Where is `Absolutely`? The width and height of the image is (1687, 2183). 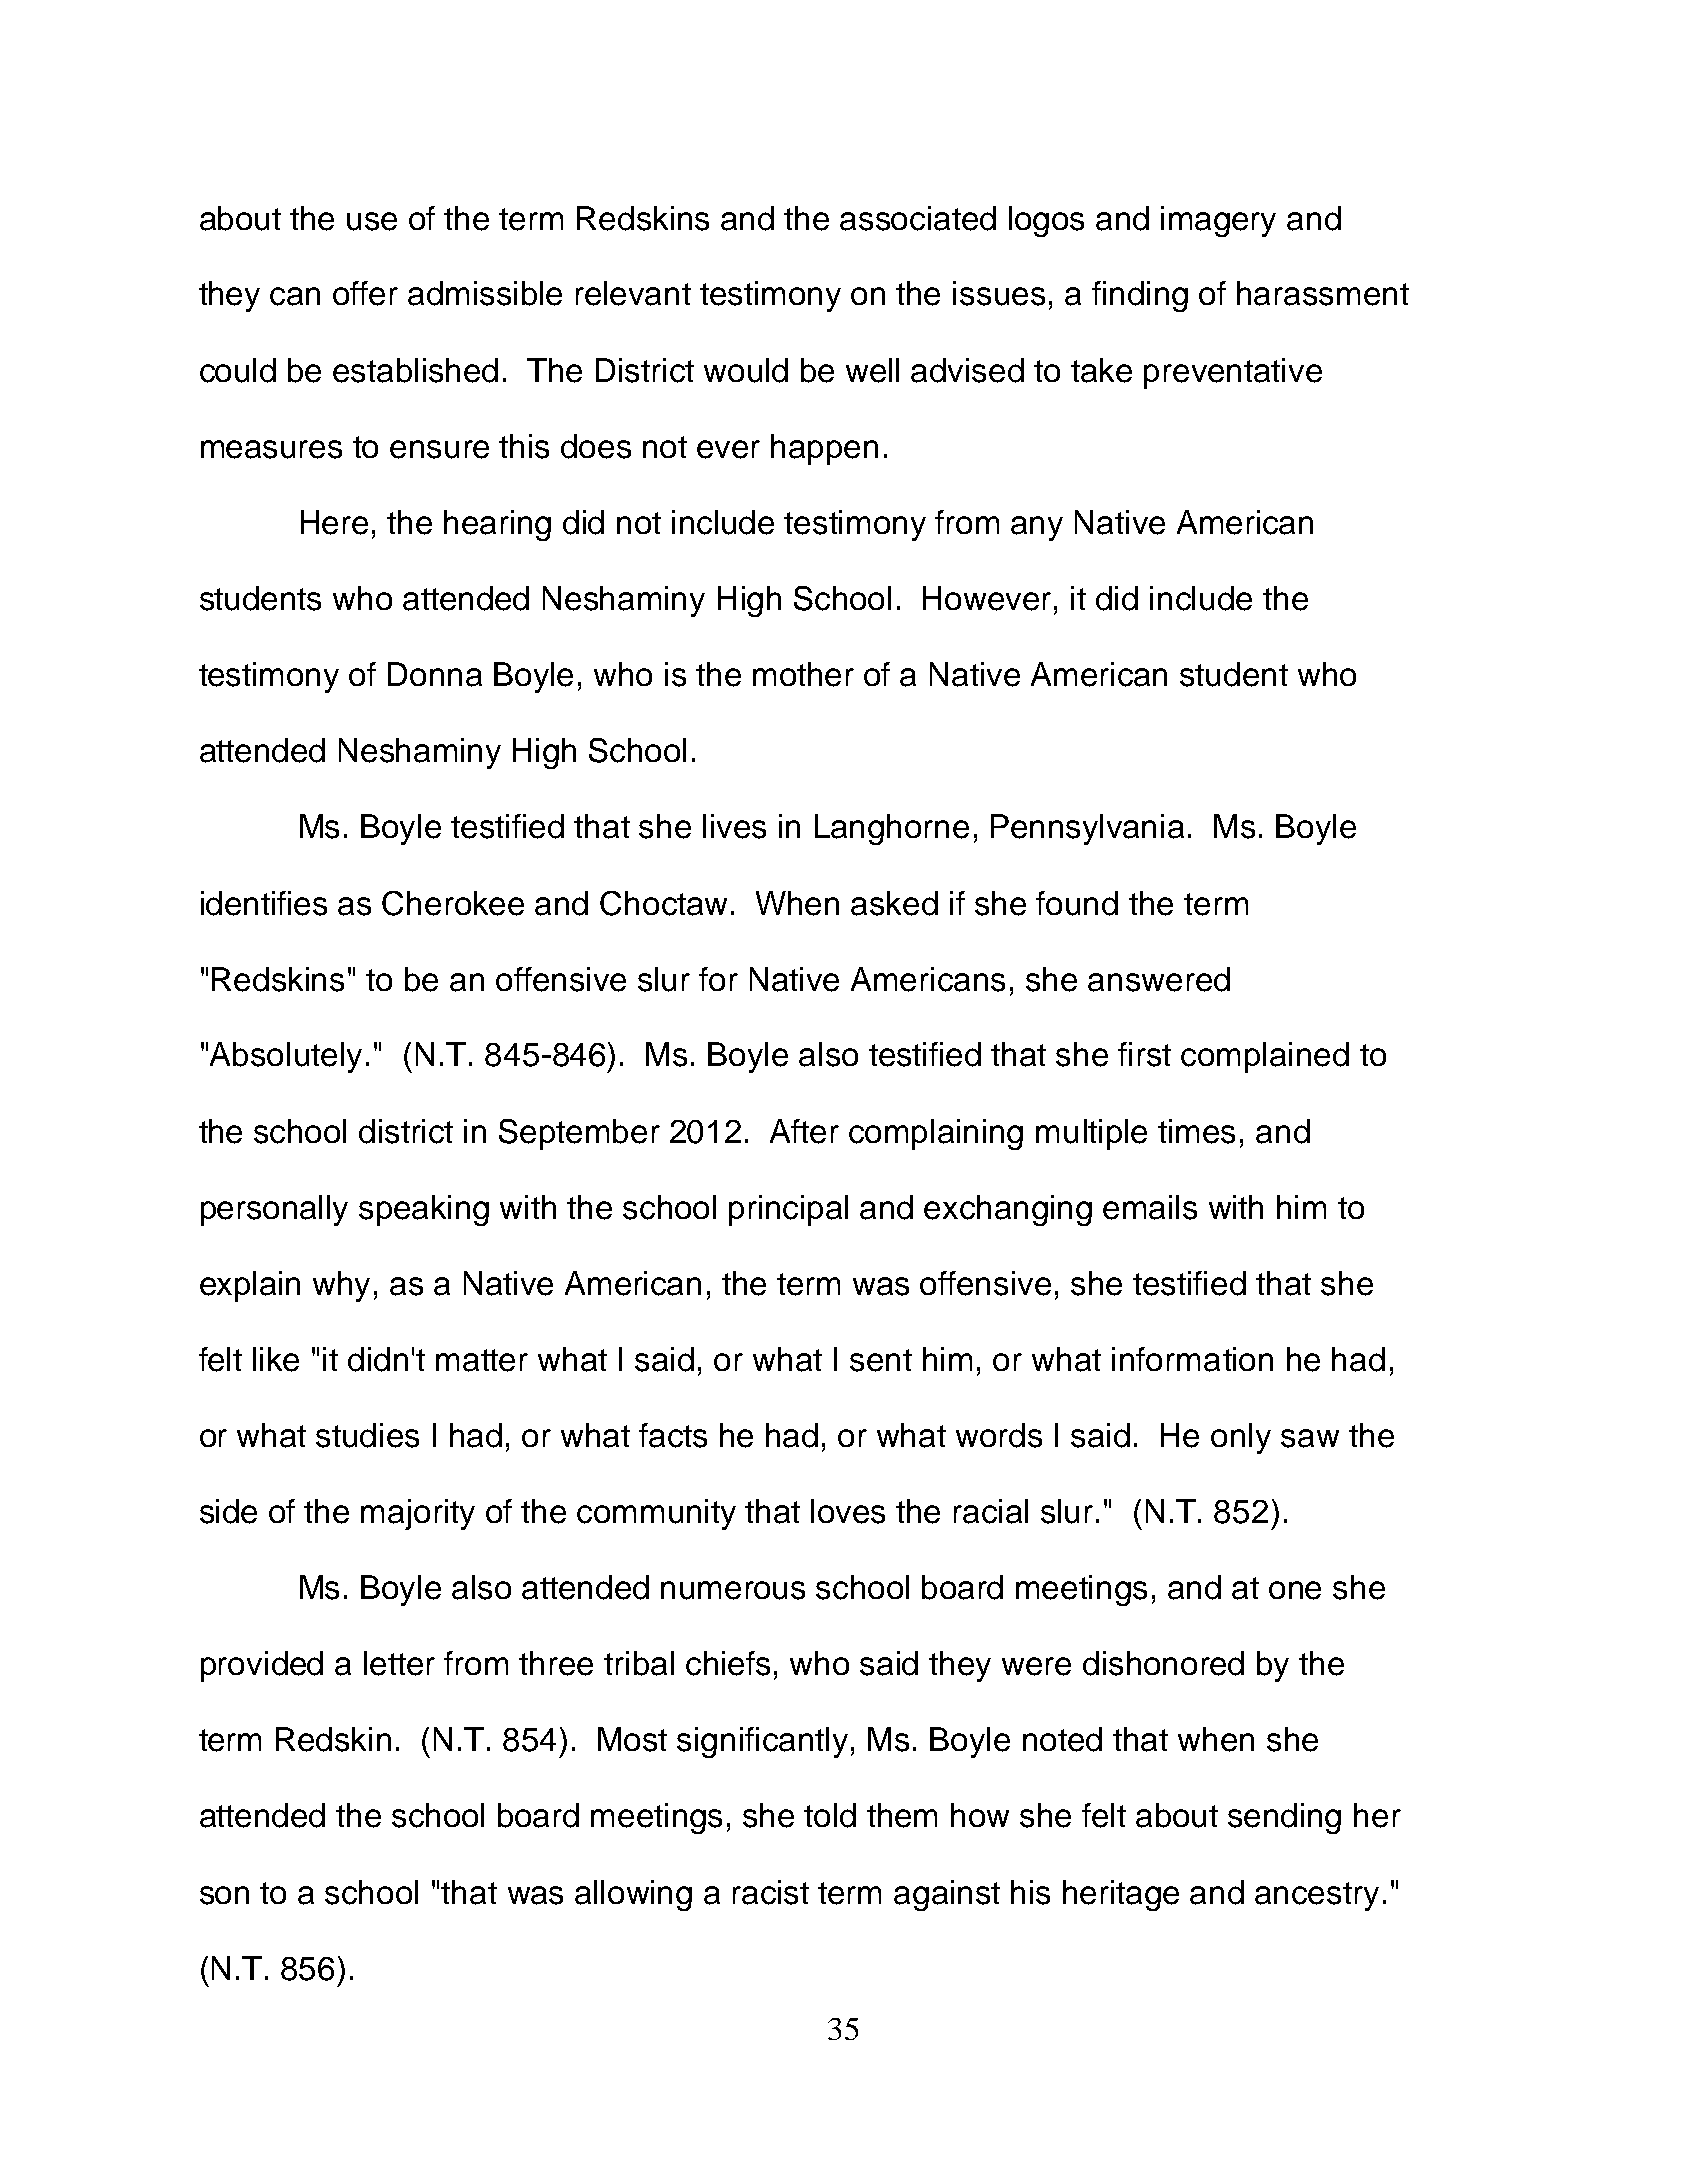 Absolutely is located at coordinates (286, 1057).
